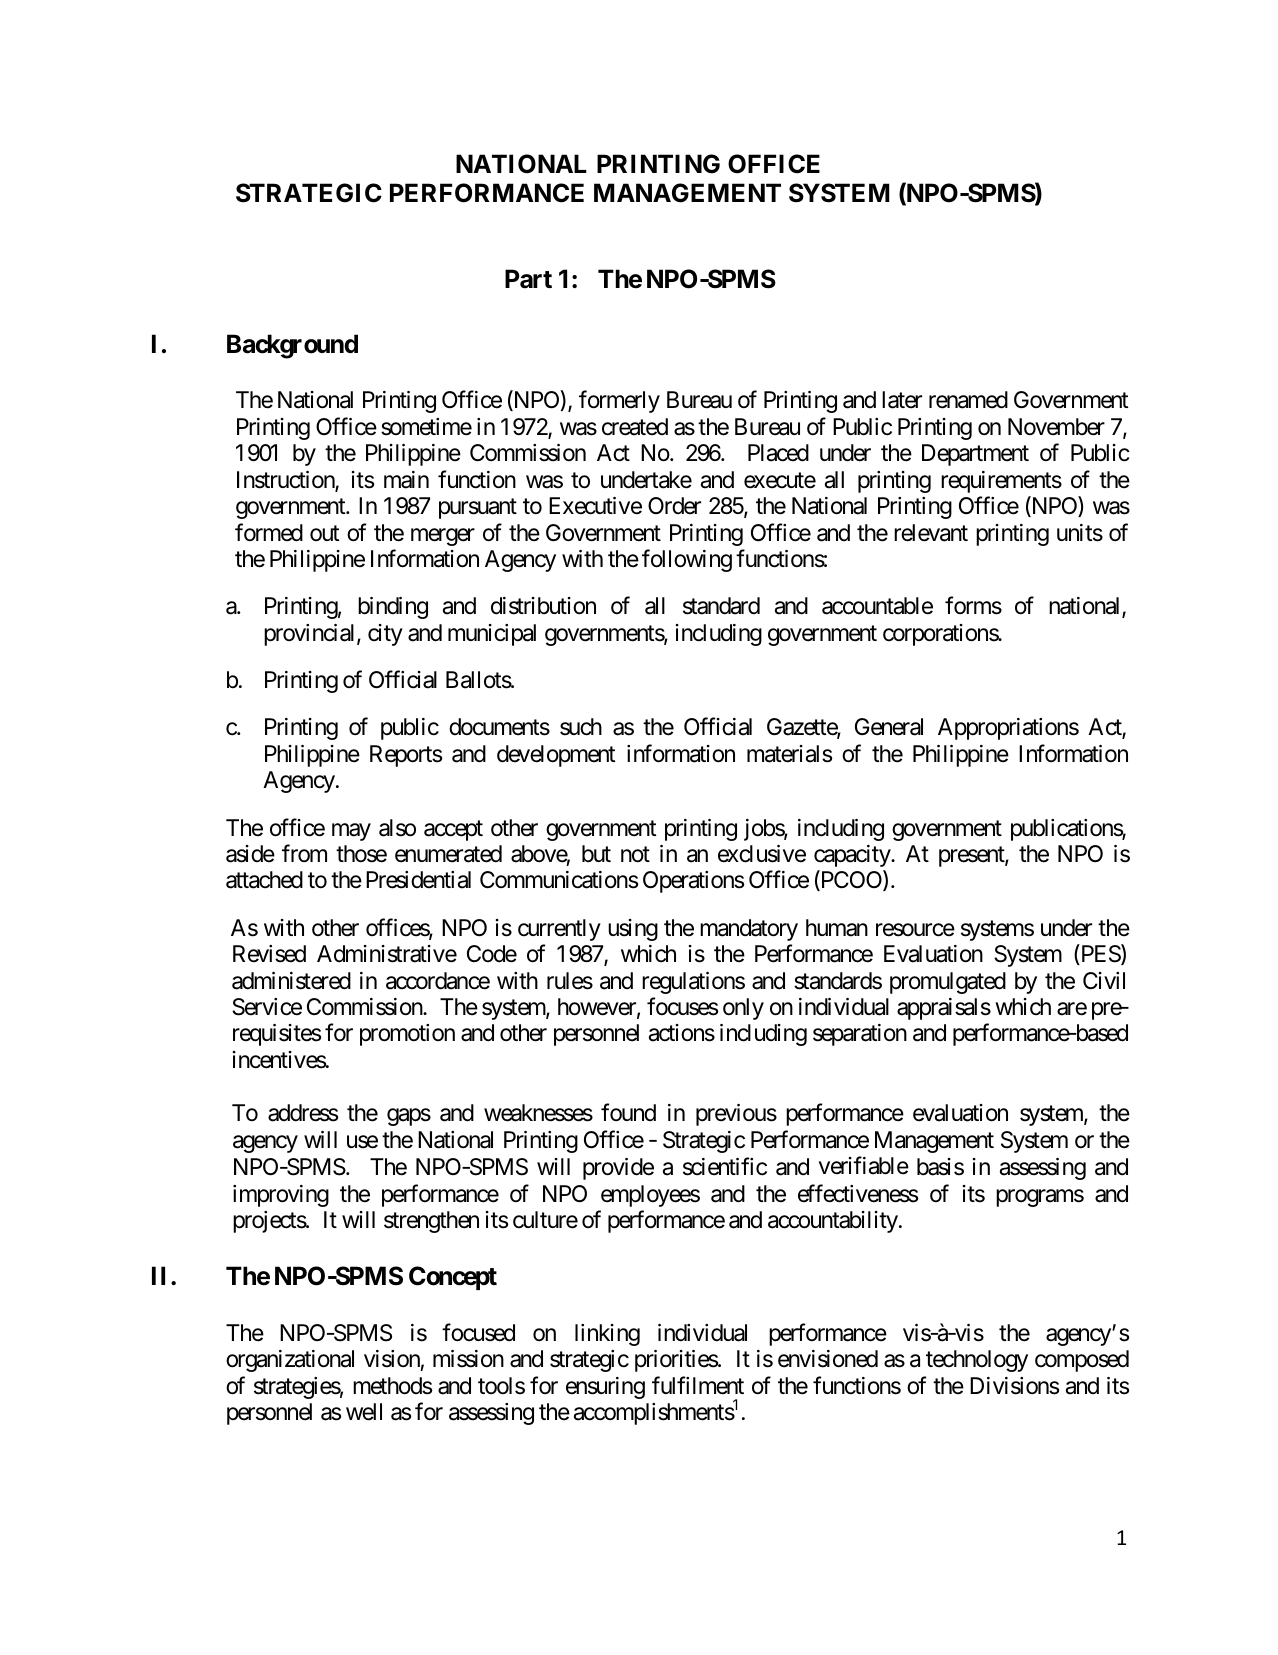  What do you see at coordinates (619, 402) in the page?
I see `formerly` at bounding box center [619, 402].
